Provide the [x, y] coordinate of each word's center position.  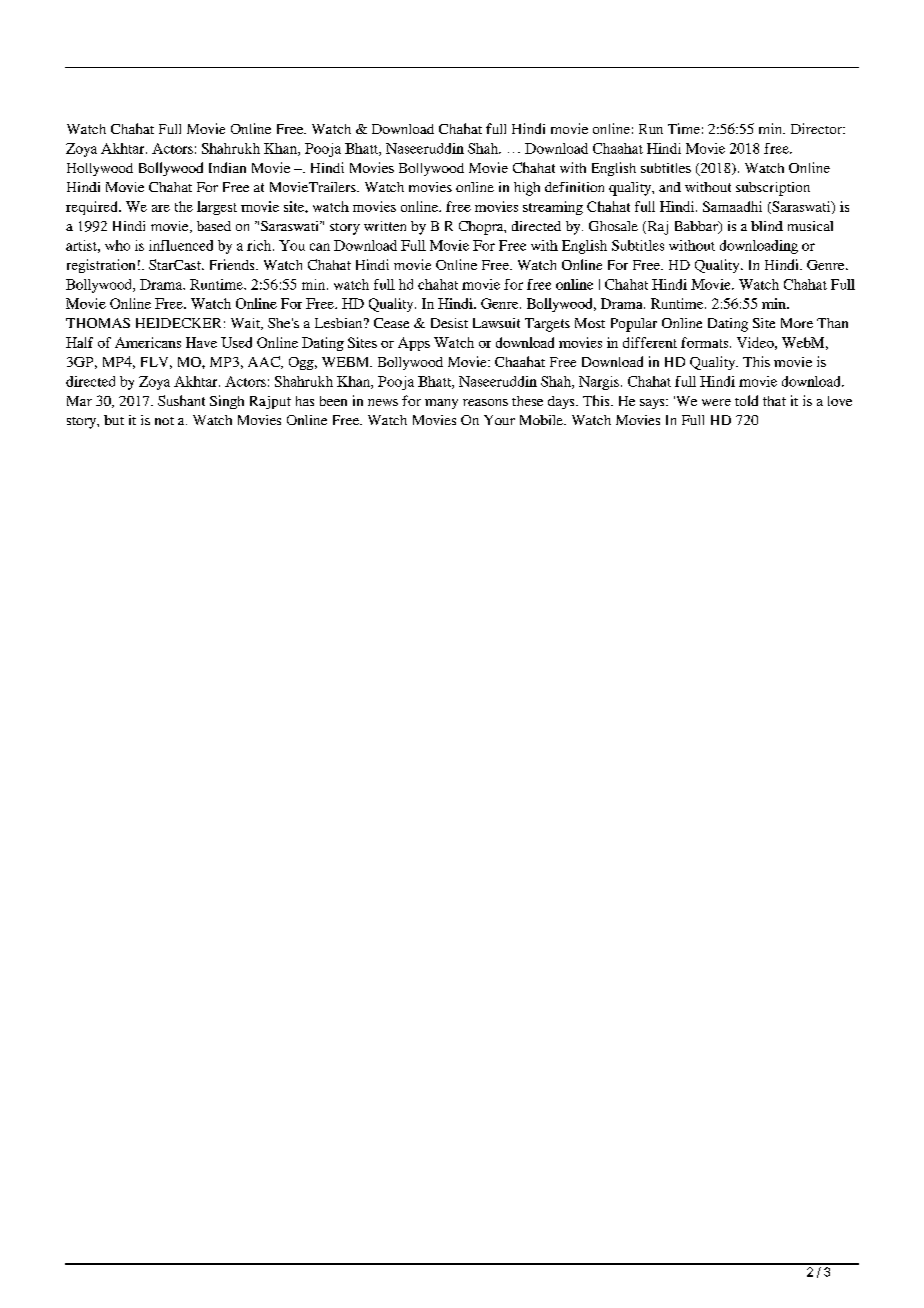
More [797, 323]
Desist [449, 323]
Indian [227, 167]
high [527, 189]
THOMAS [98, 323]
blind [767, 226]
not [164, 421]
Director [818, 128]
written [385, 226]
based [214, 226]
